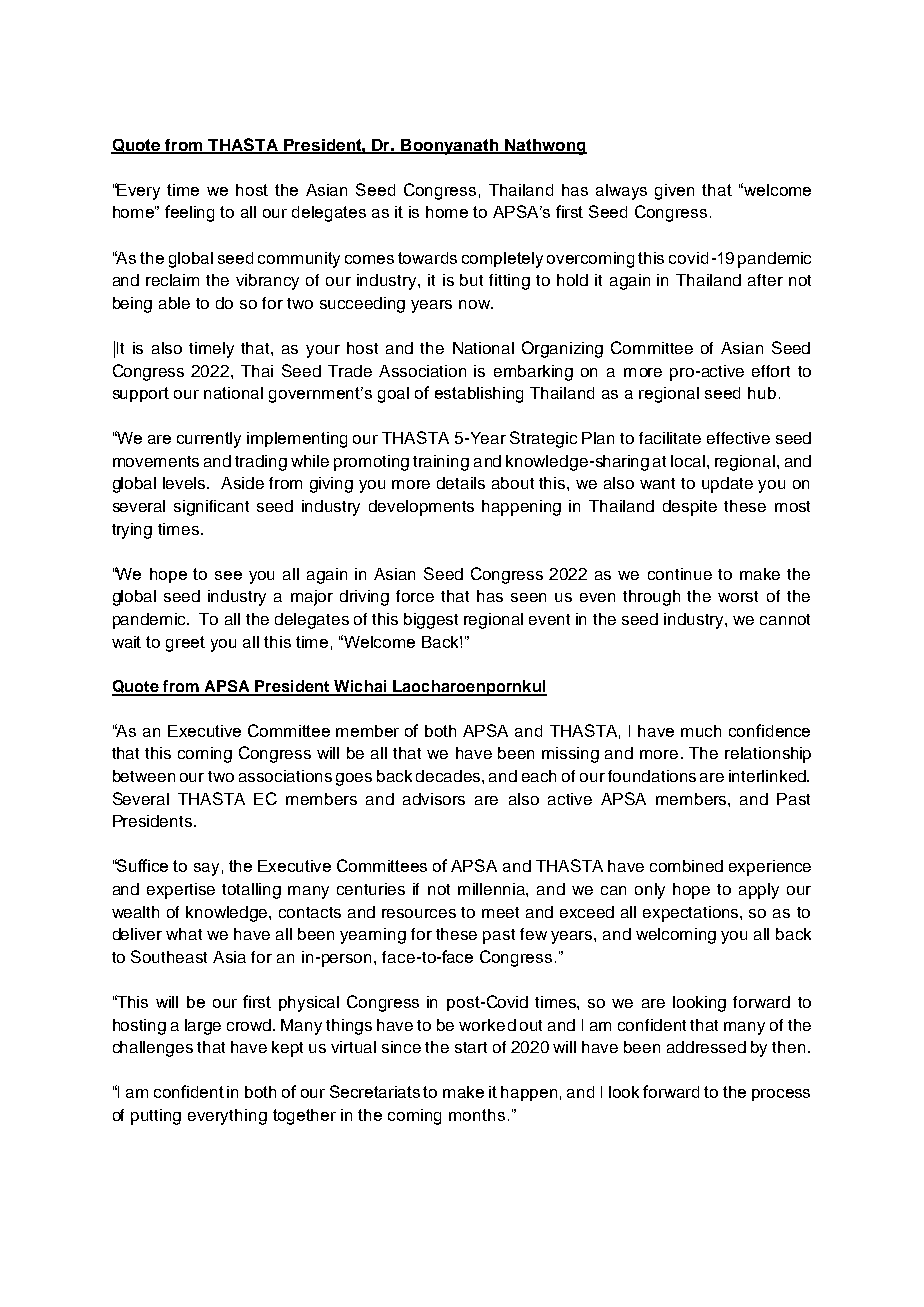 The width and height of the image is (924, 1307). I want to click on between, so click(144, 776).
